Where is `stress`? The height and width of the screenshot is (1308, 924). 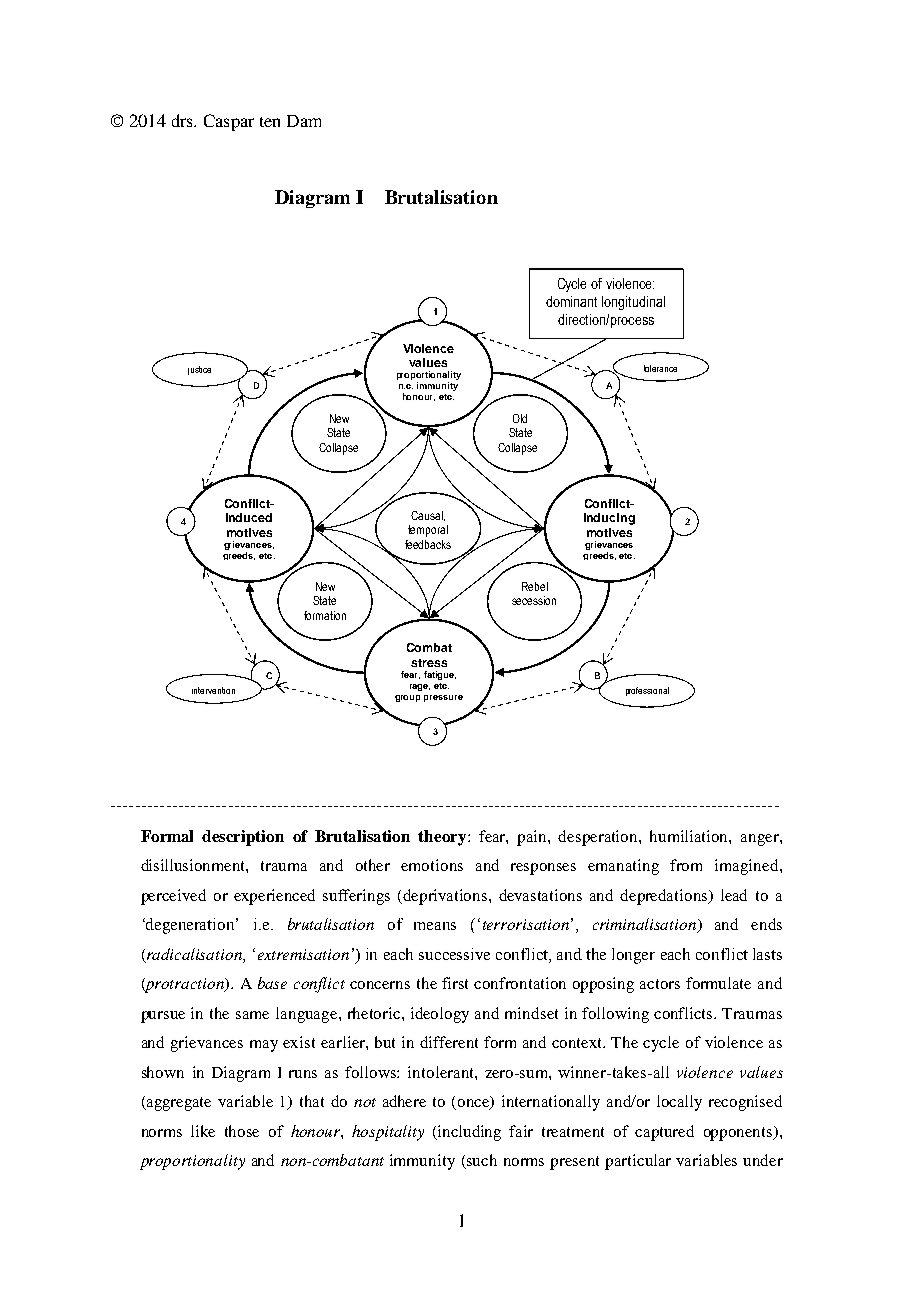
stress is located at coordinates (429, 663).
